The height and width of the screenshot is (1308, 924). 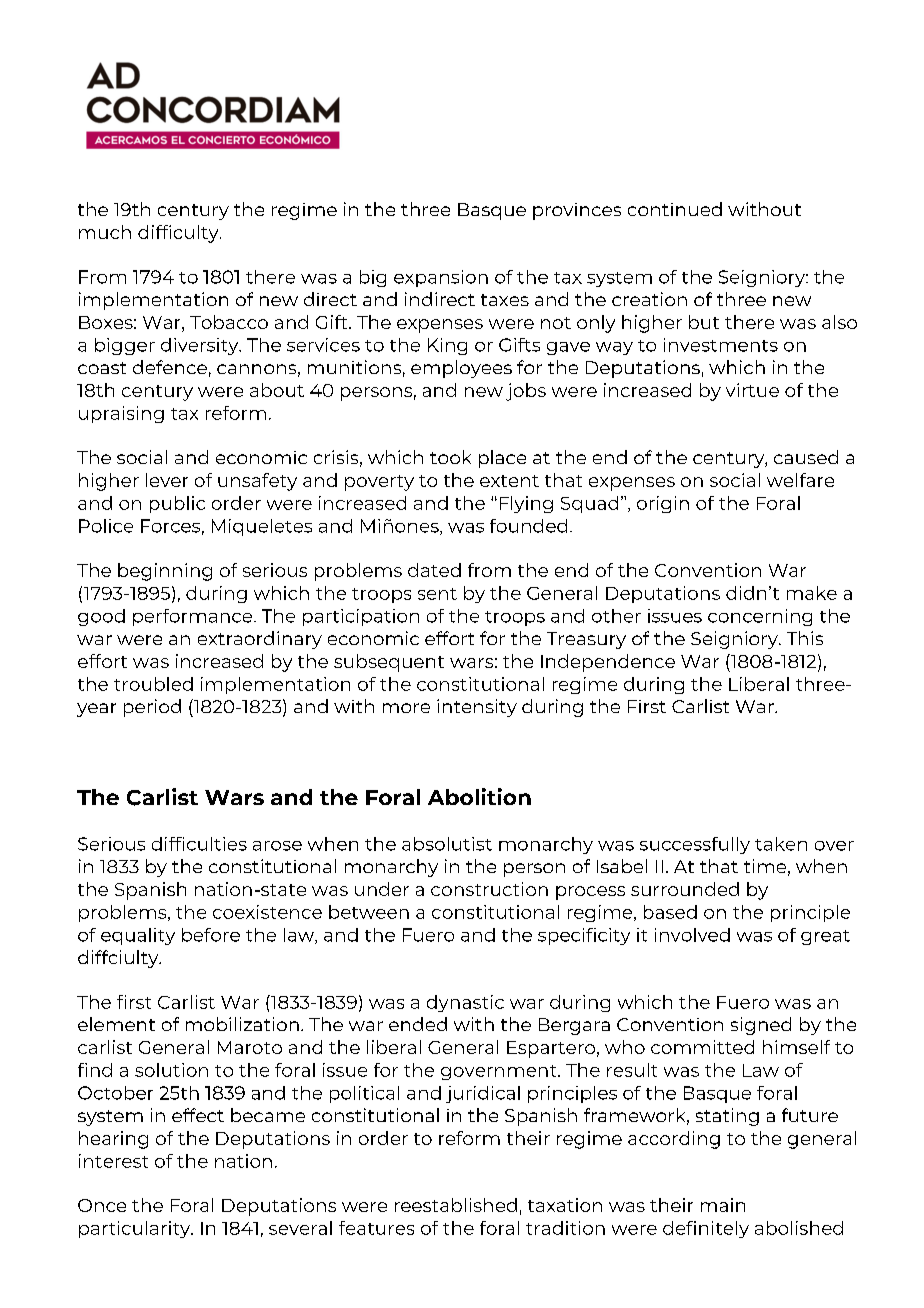 I want to click on troubled, so click(x=153, y=684).
